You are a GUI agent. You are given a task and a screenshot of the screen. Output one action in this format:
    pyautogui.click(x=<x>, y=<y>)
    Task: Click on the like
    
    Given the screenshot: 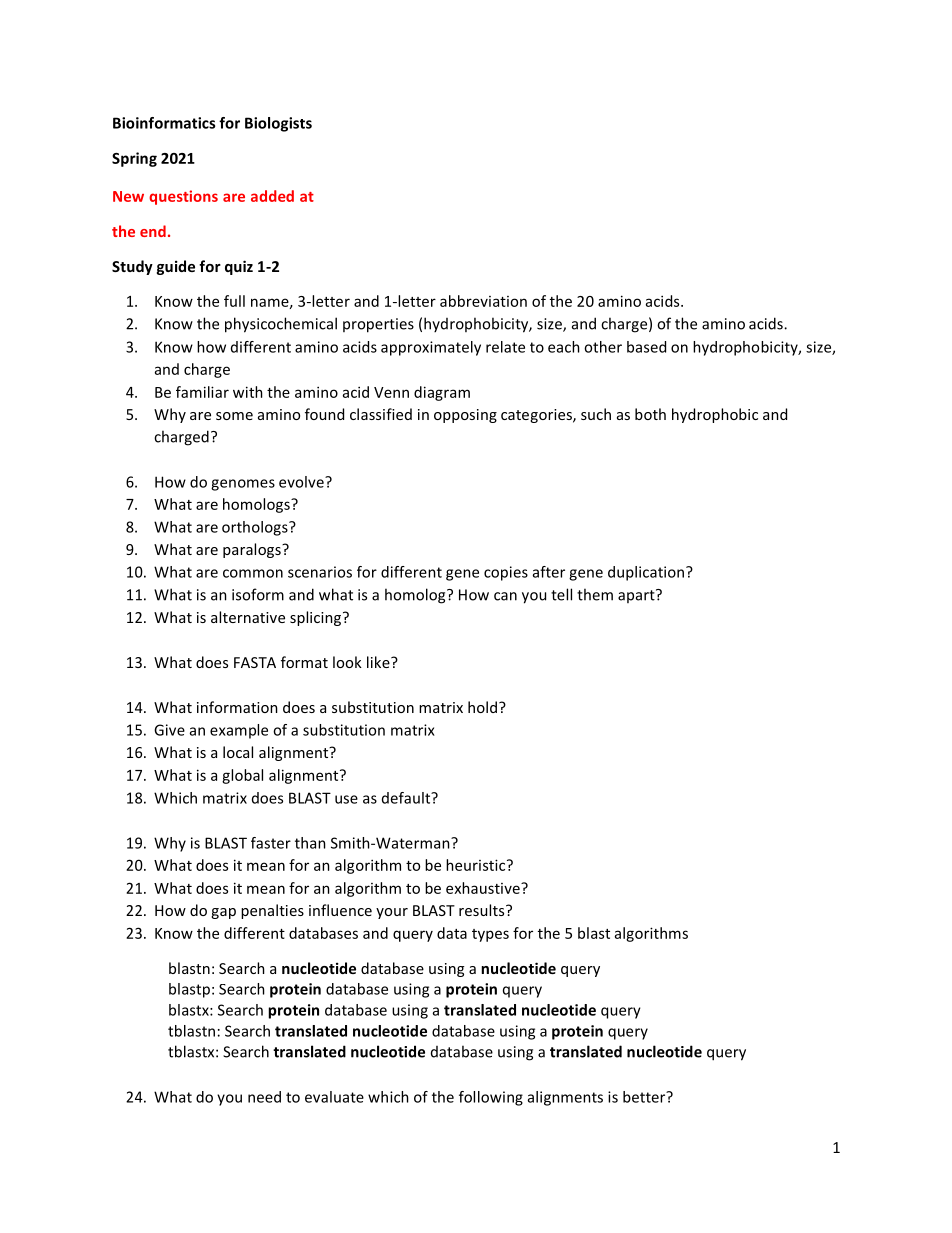 What is the action you would take?
    pyautogui.click(x=379, y=662)
